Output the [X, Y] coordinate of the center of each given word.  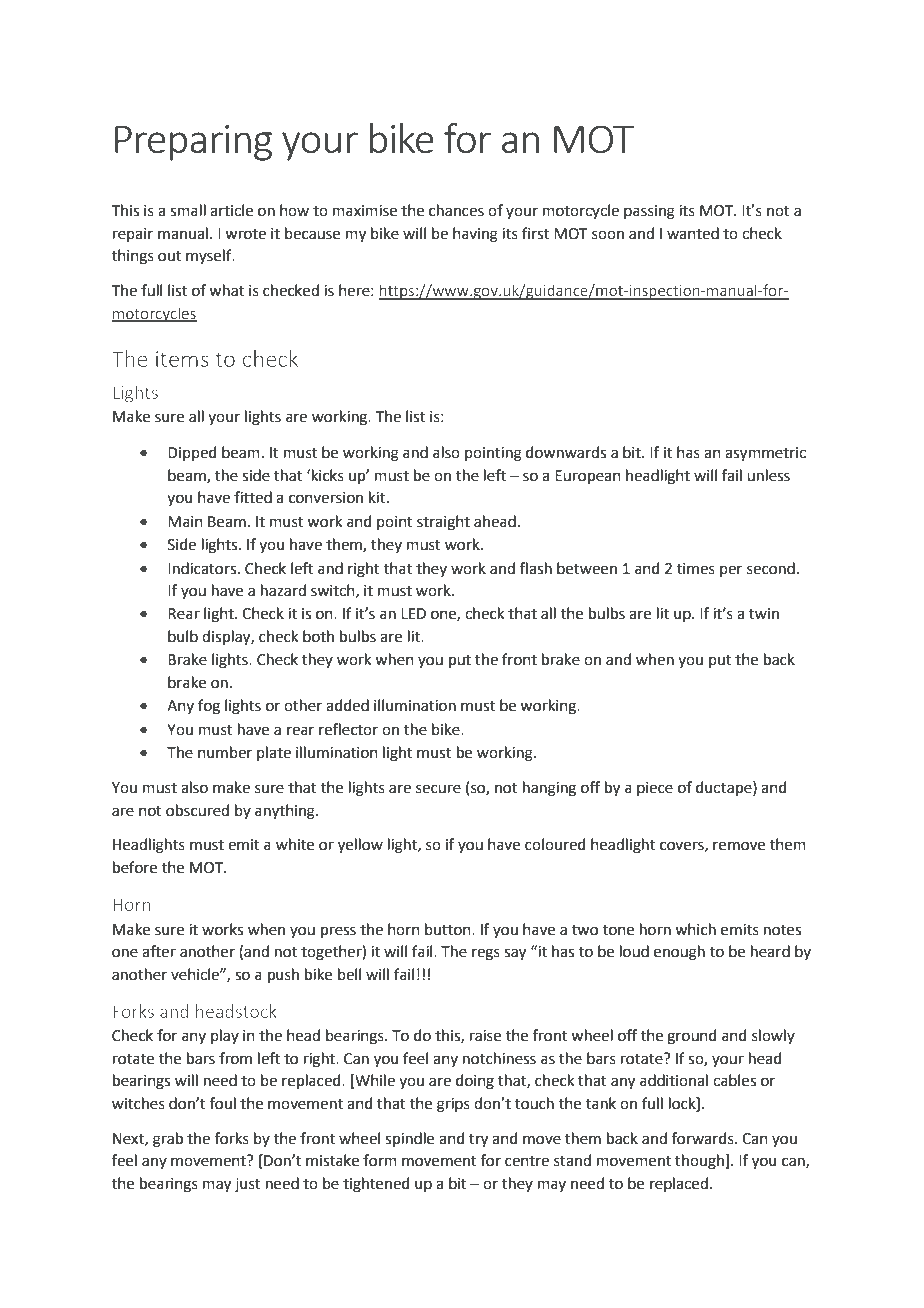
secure [438, 789]
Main [185, 522]
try [478, 1141]
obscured [197, 810]
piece [655, 789]
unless [768, 475]
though [700, 1162]
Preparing [193, 143]
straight [443, 523]
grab [168, 1140]
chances [456, 210]
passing [649, 212]
